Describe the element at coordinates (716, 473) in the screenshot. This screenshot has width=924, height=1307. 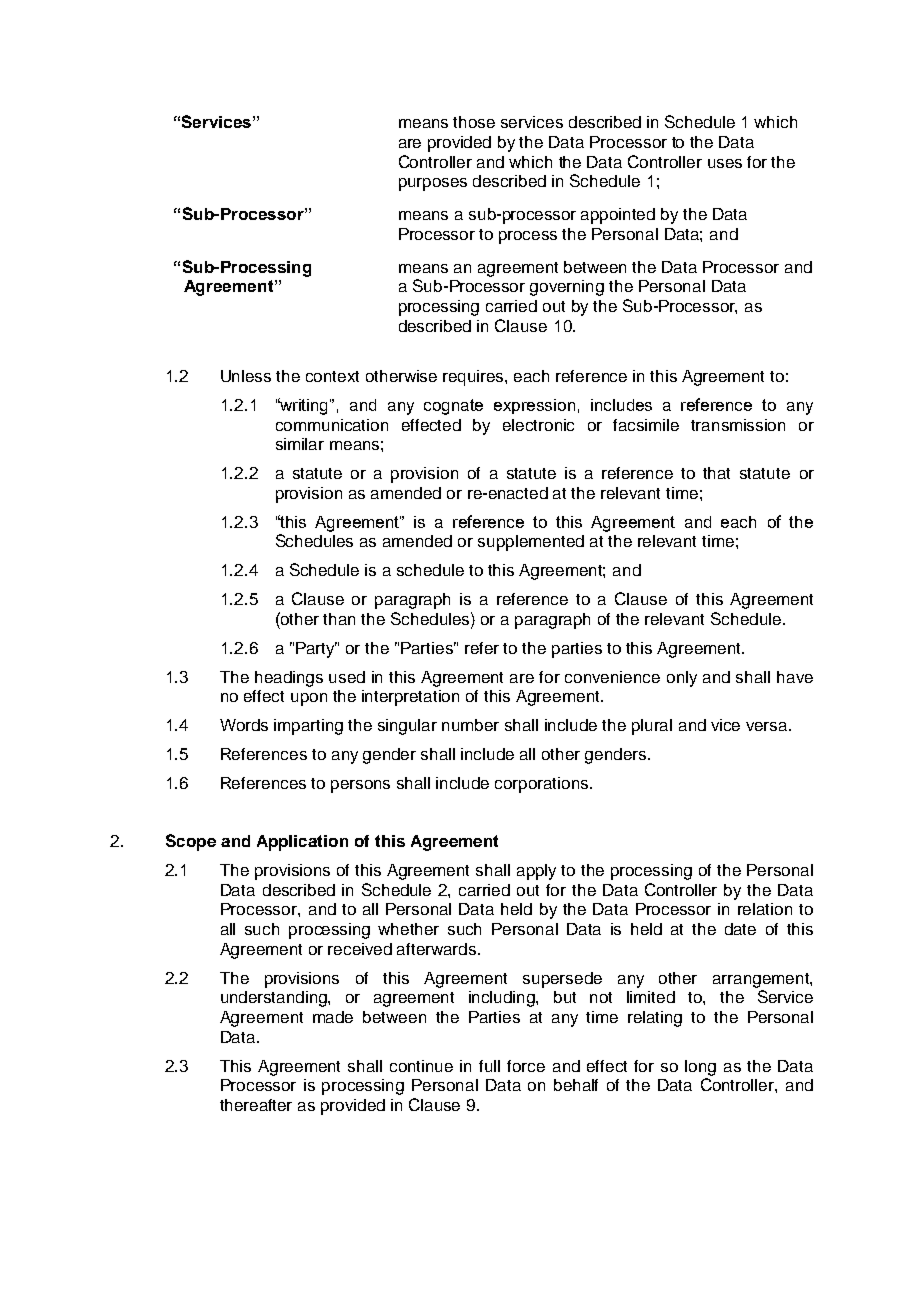
I see `that` at that location.
